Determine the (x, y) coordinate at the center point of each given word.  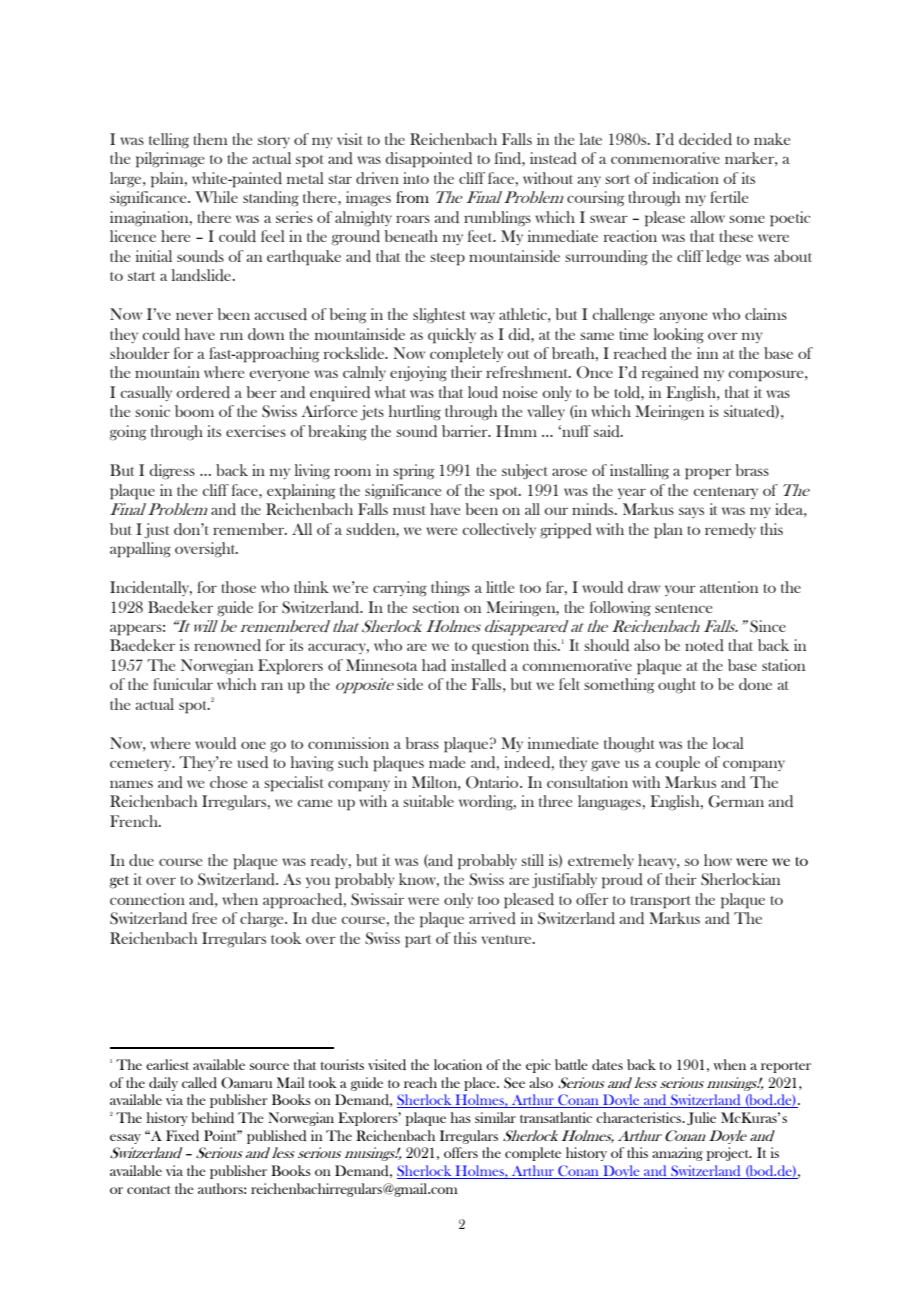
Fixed (182, 1135)
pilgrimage (170, 160)
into (416, 178)
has (461, 1117)
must (409, 510)
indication (686, 178)
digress (172, 472)
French (135, 821)
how (718, 860)
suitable (428, 801)
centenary (725, 493)
